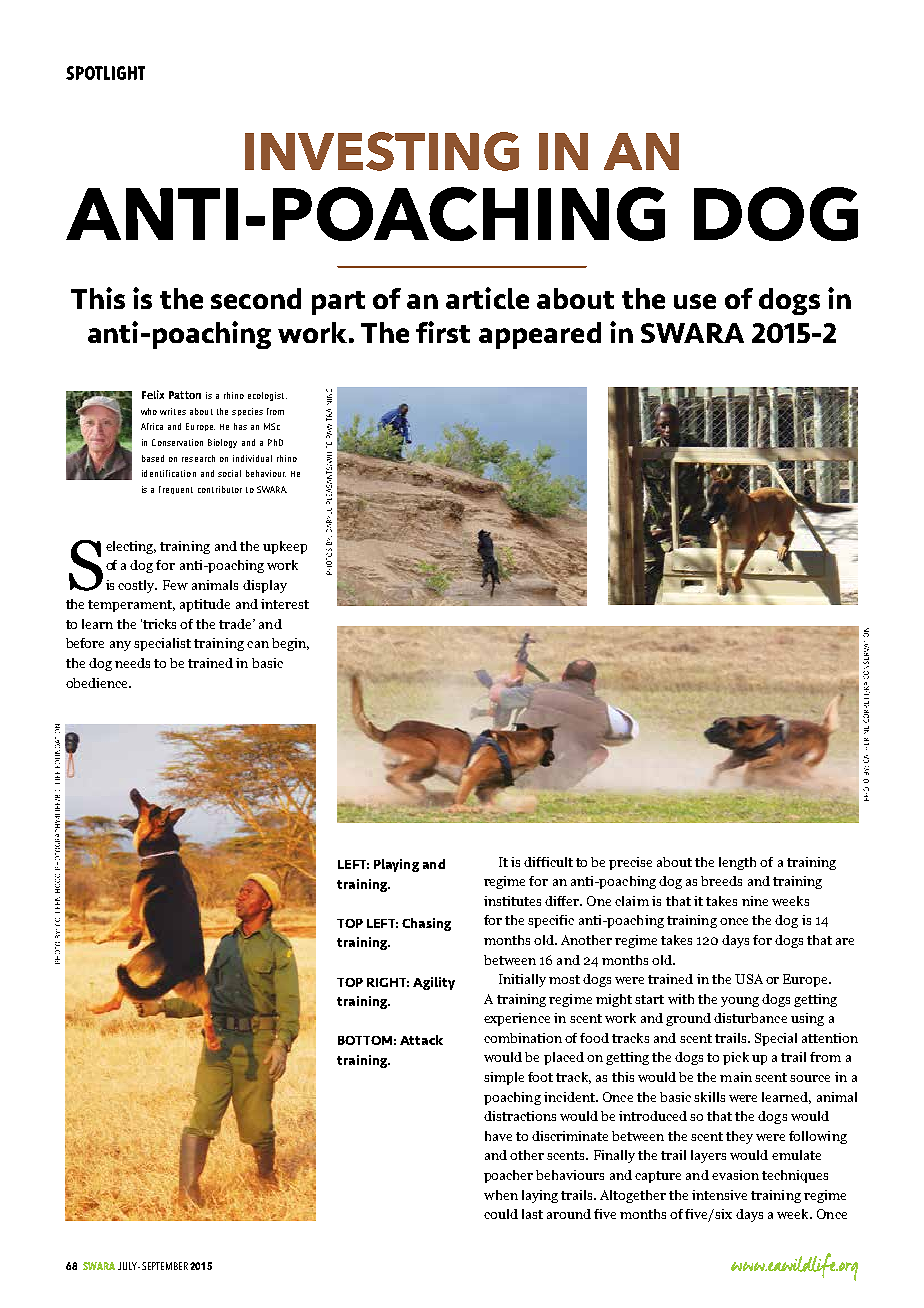  What do you see at coordinates (719, 1195) in the document?
I see `intensive` at bounding box center [719, 1195].
